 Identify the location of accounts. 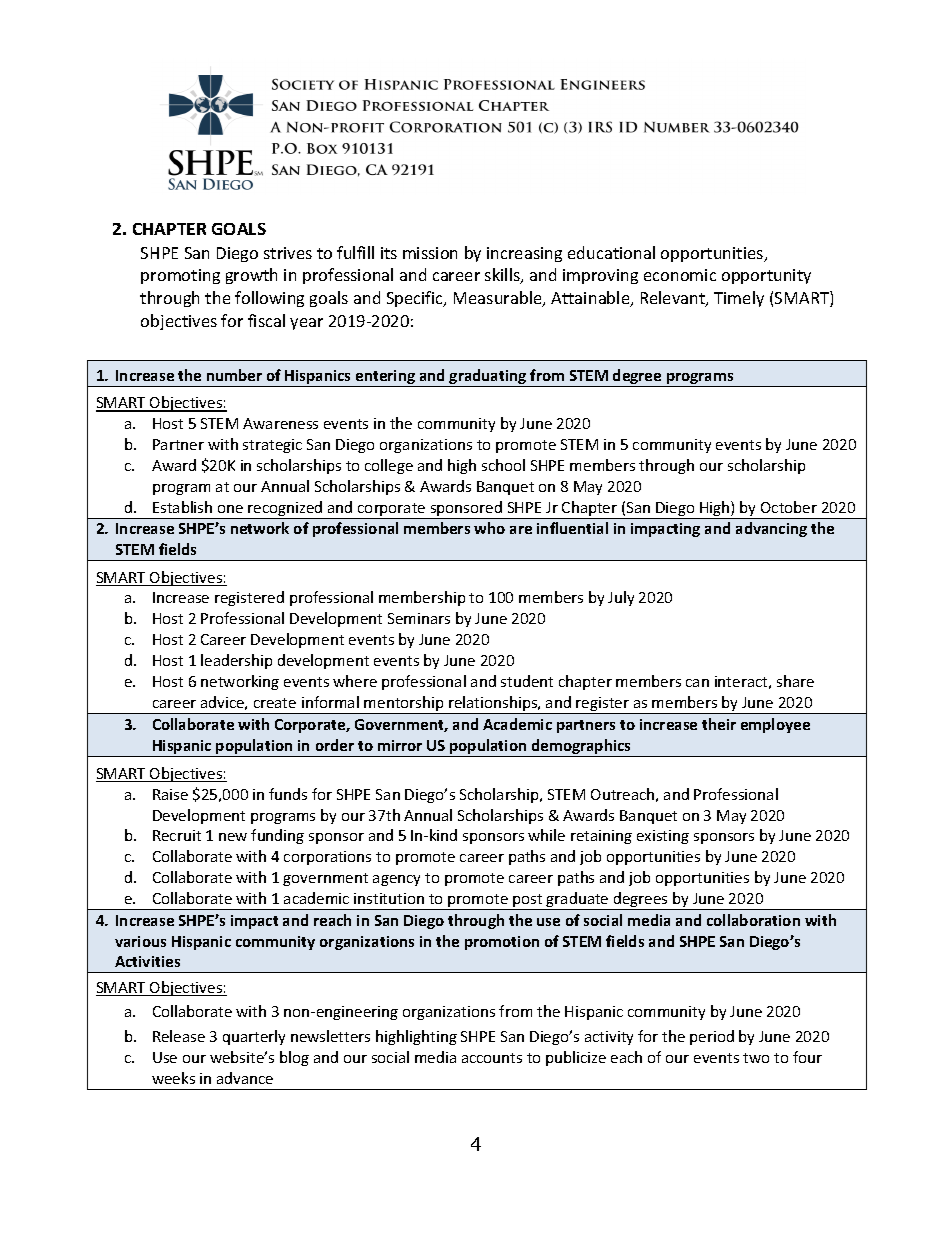
(492, 1058).
